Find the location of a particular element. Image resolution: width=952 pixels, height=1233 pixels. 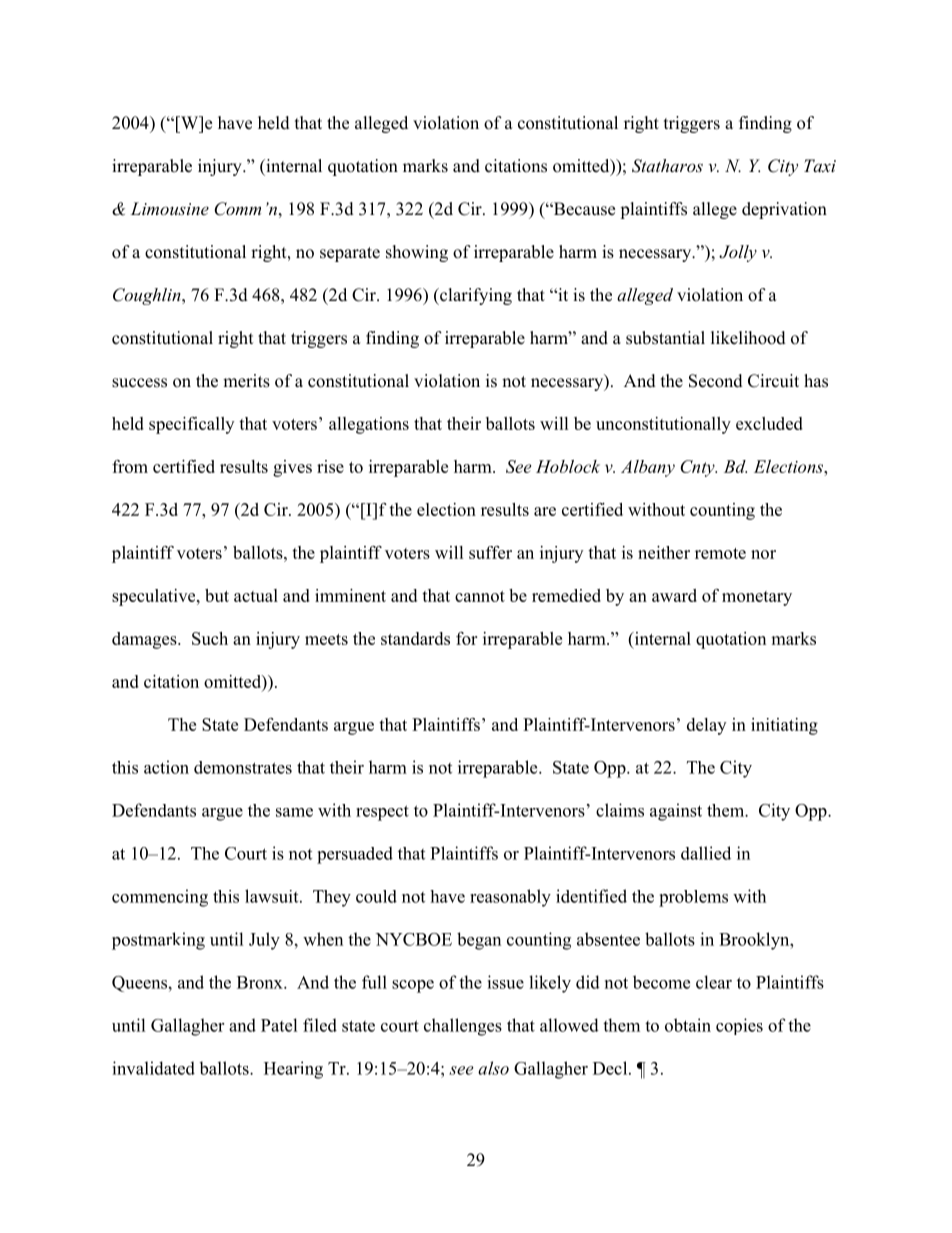

Limousine is located at coordinates (169, 208).
